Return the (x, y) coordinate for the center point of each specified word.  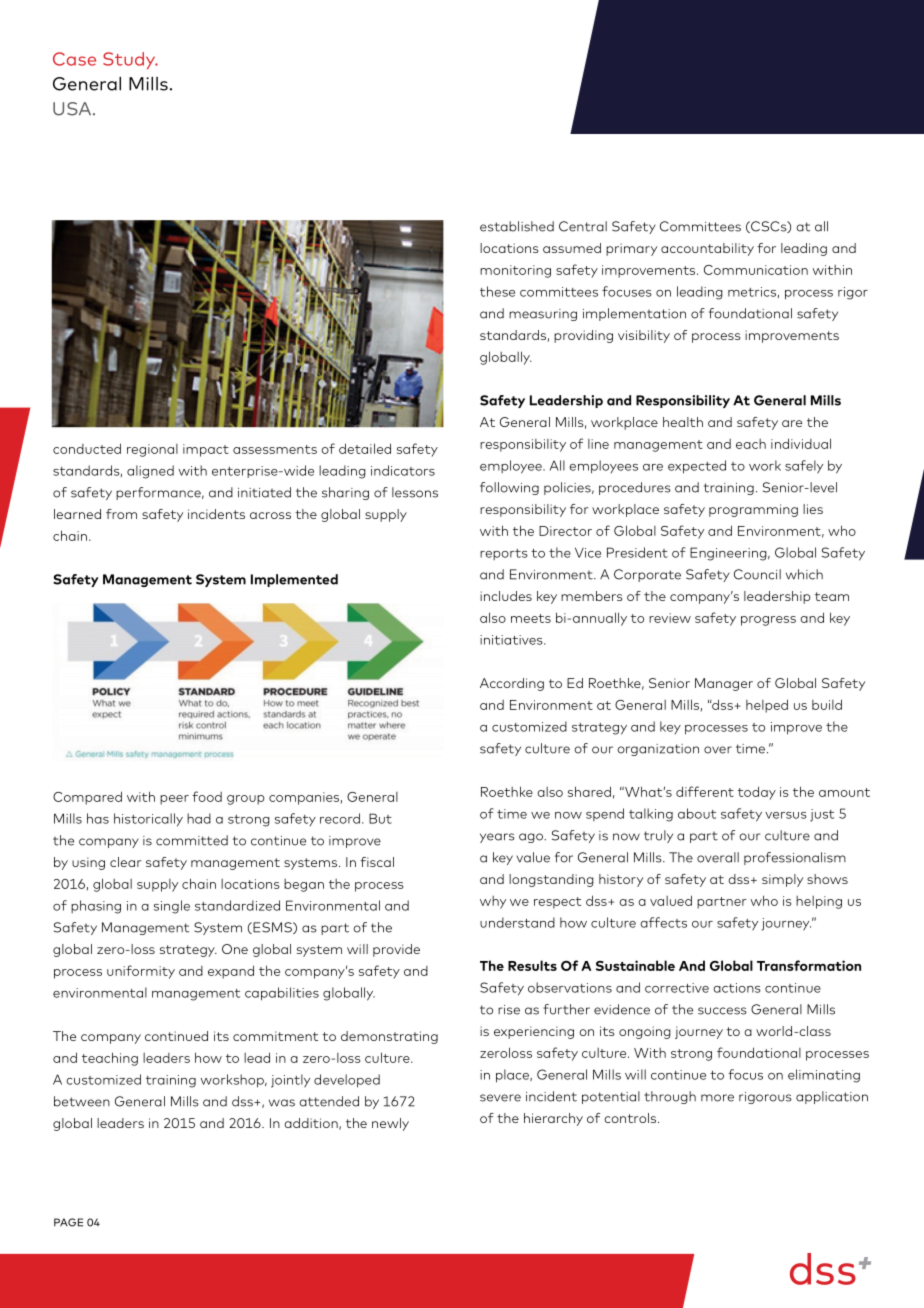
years (497, 838)
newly (390, 1124)
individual (801, 443)
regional (152, 450)
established (517, 226)
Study (130, 60)
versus (786, 815)
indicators (403, 470)
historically (148, 820)
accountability (707, 249)
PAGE (68, 1222)
